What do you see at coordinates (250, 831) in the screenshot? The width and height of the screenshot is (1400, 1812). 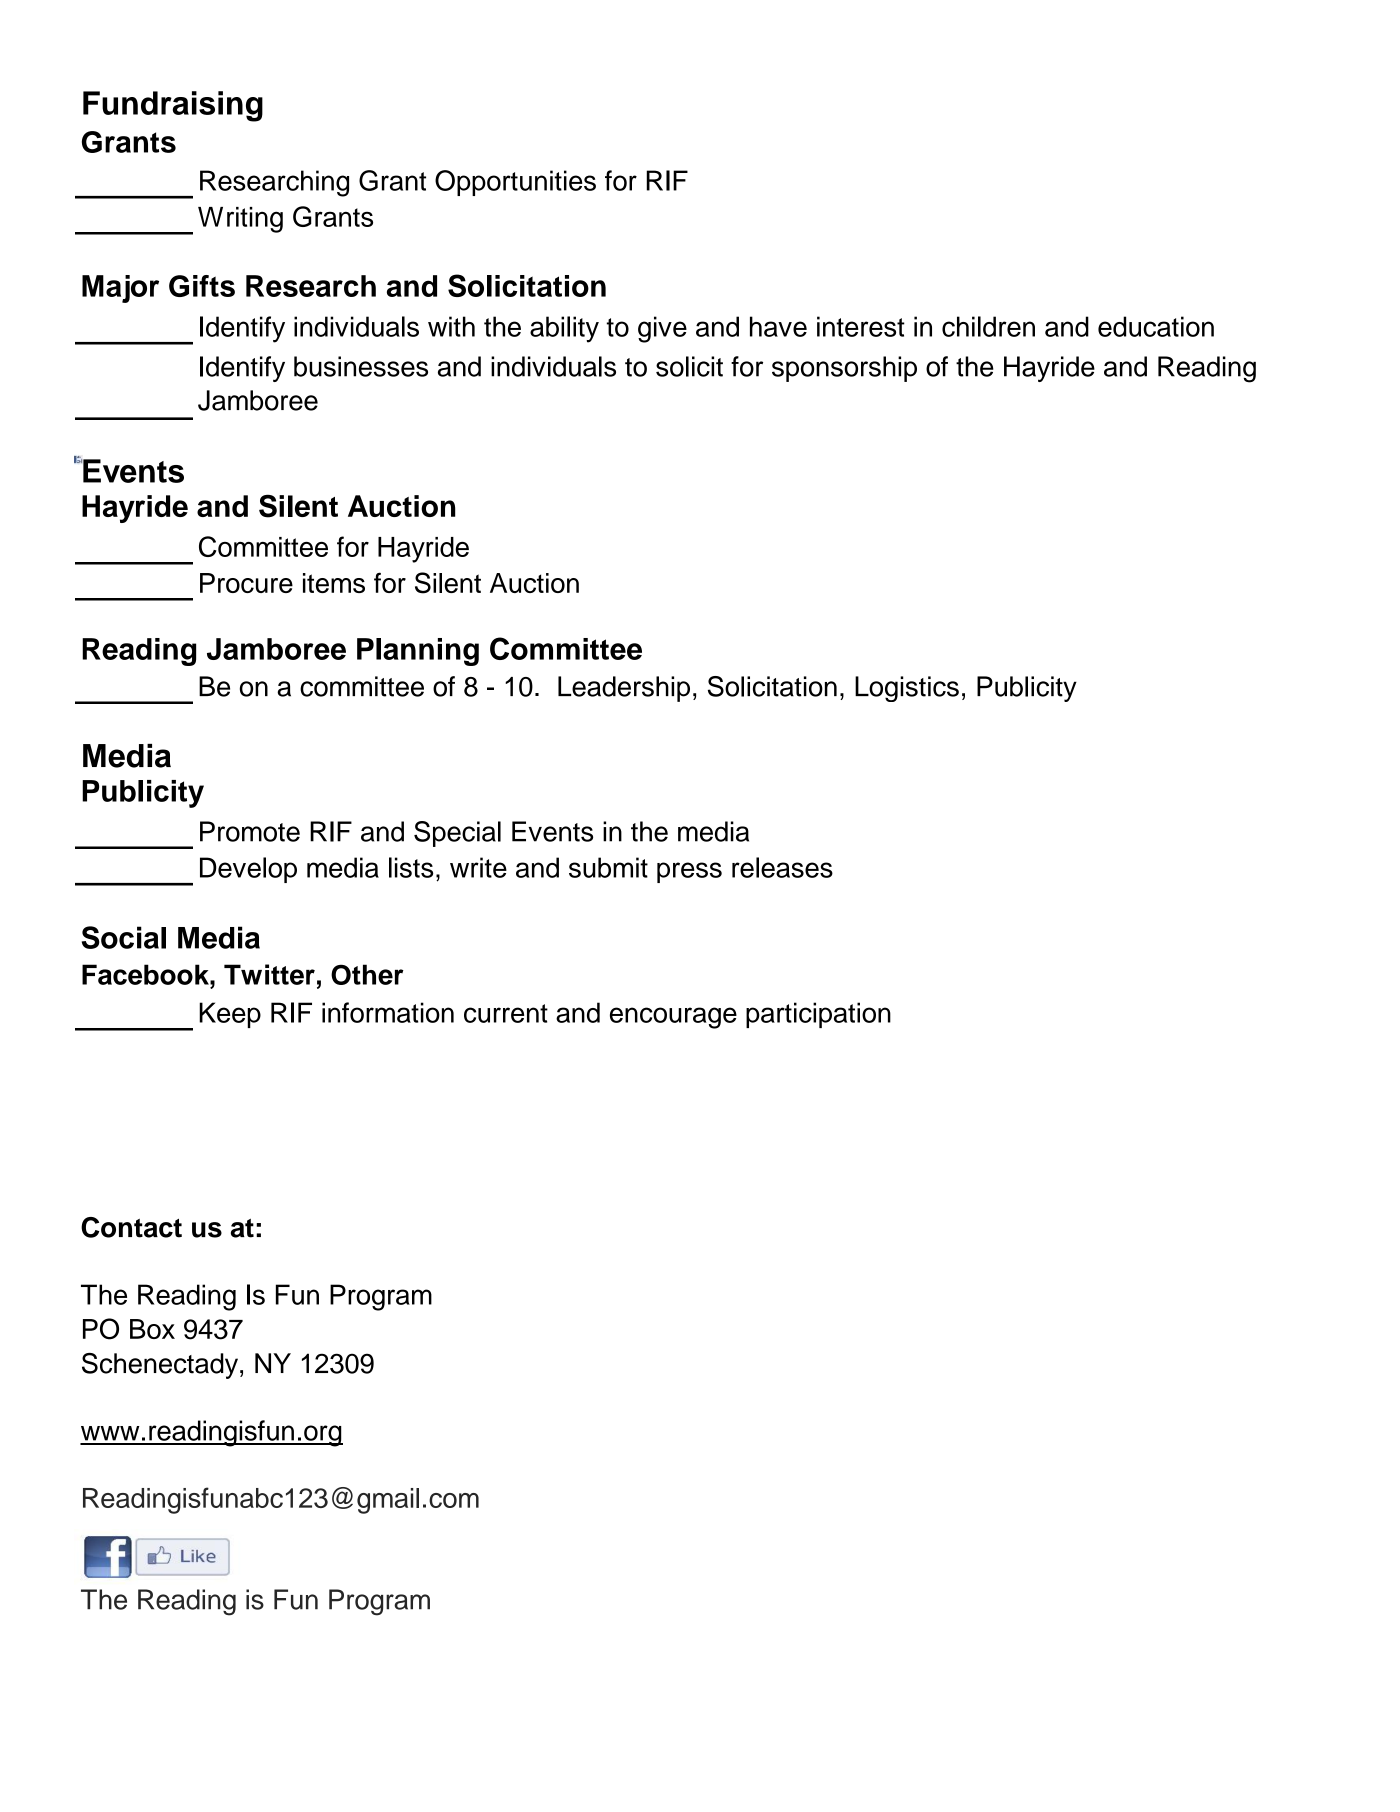 I see `Promote` at bounding box center [250, 831].
